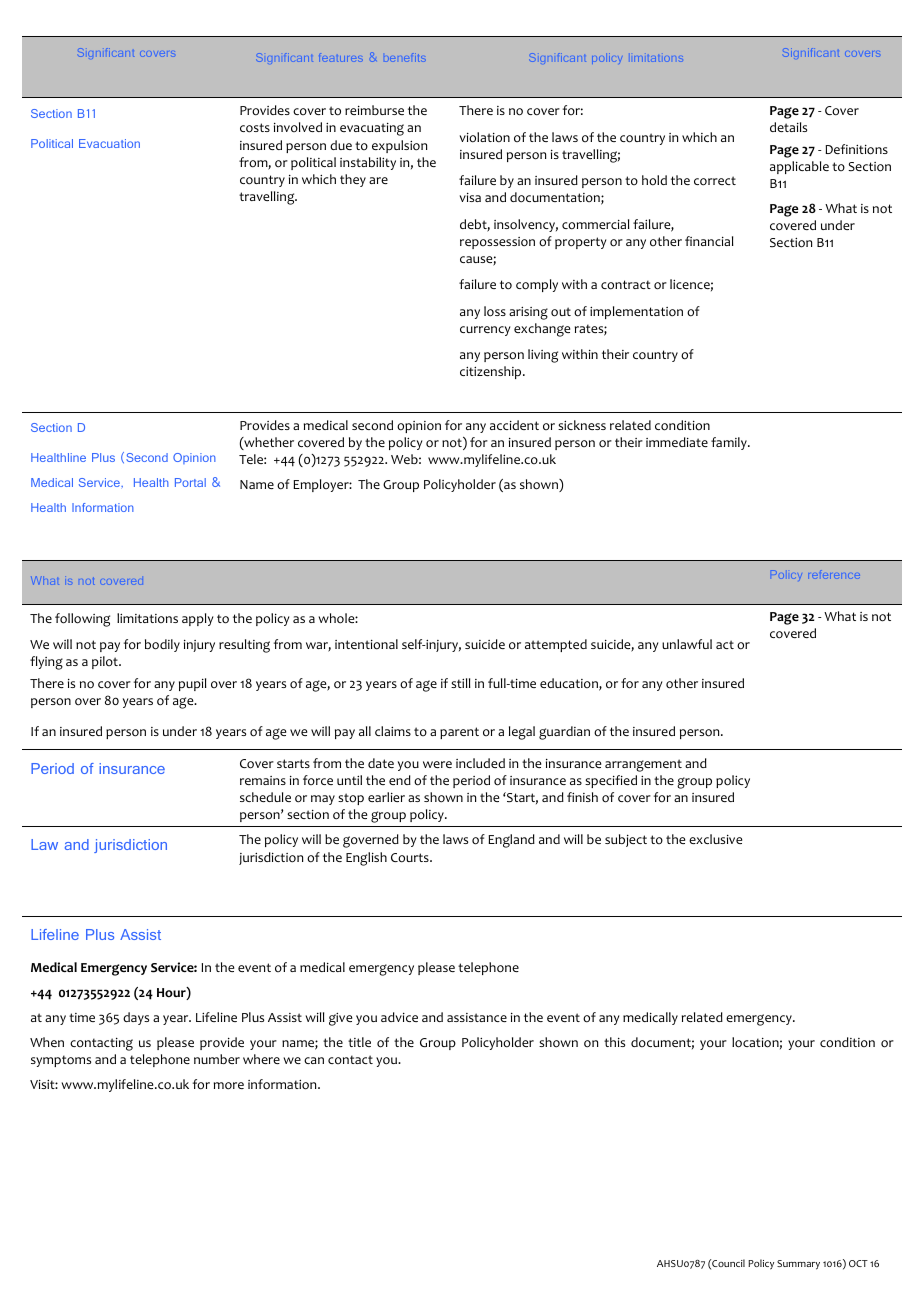  What do you see at coordinates (788, 127) in the image?
I see `details` at bounding box center [788, 127].
